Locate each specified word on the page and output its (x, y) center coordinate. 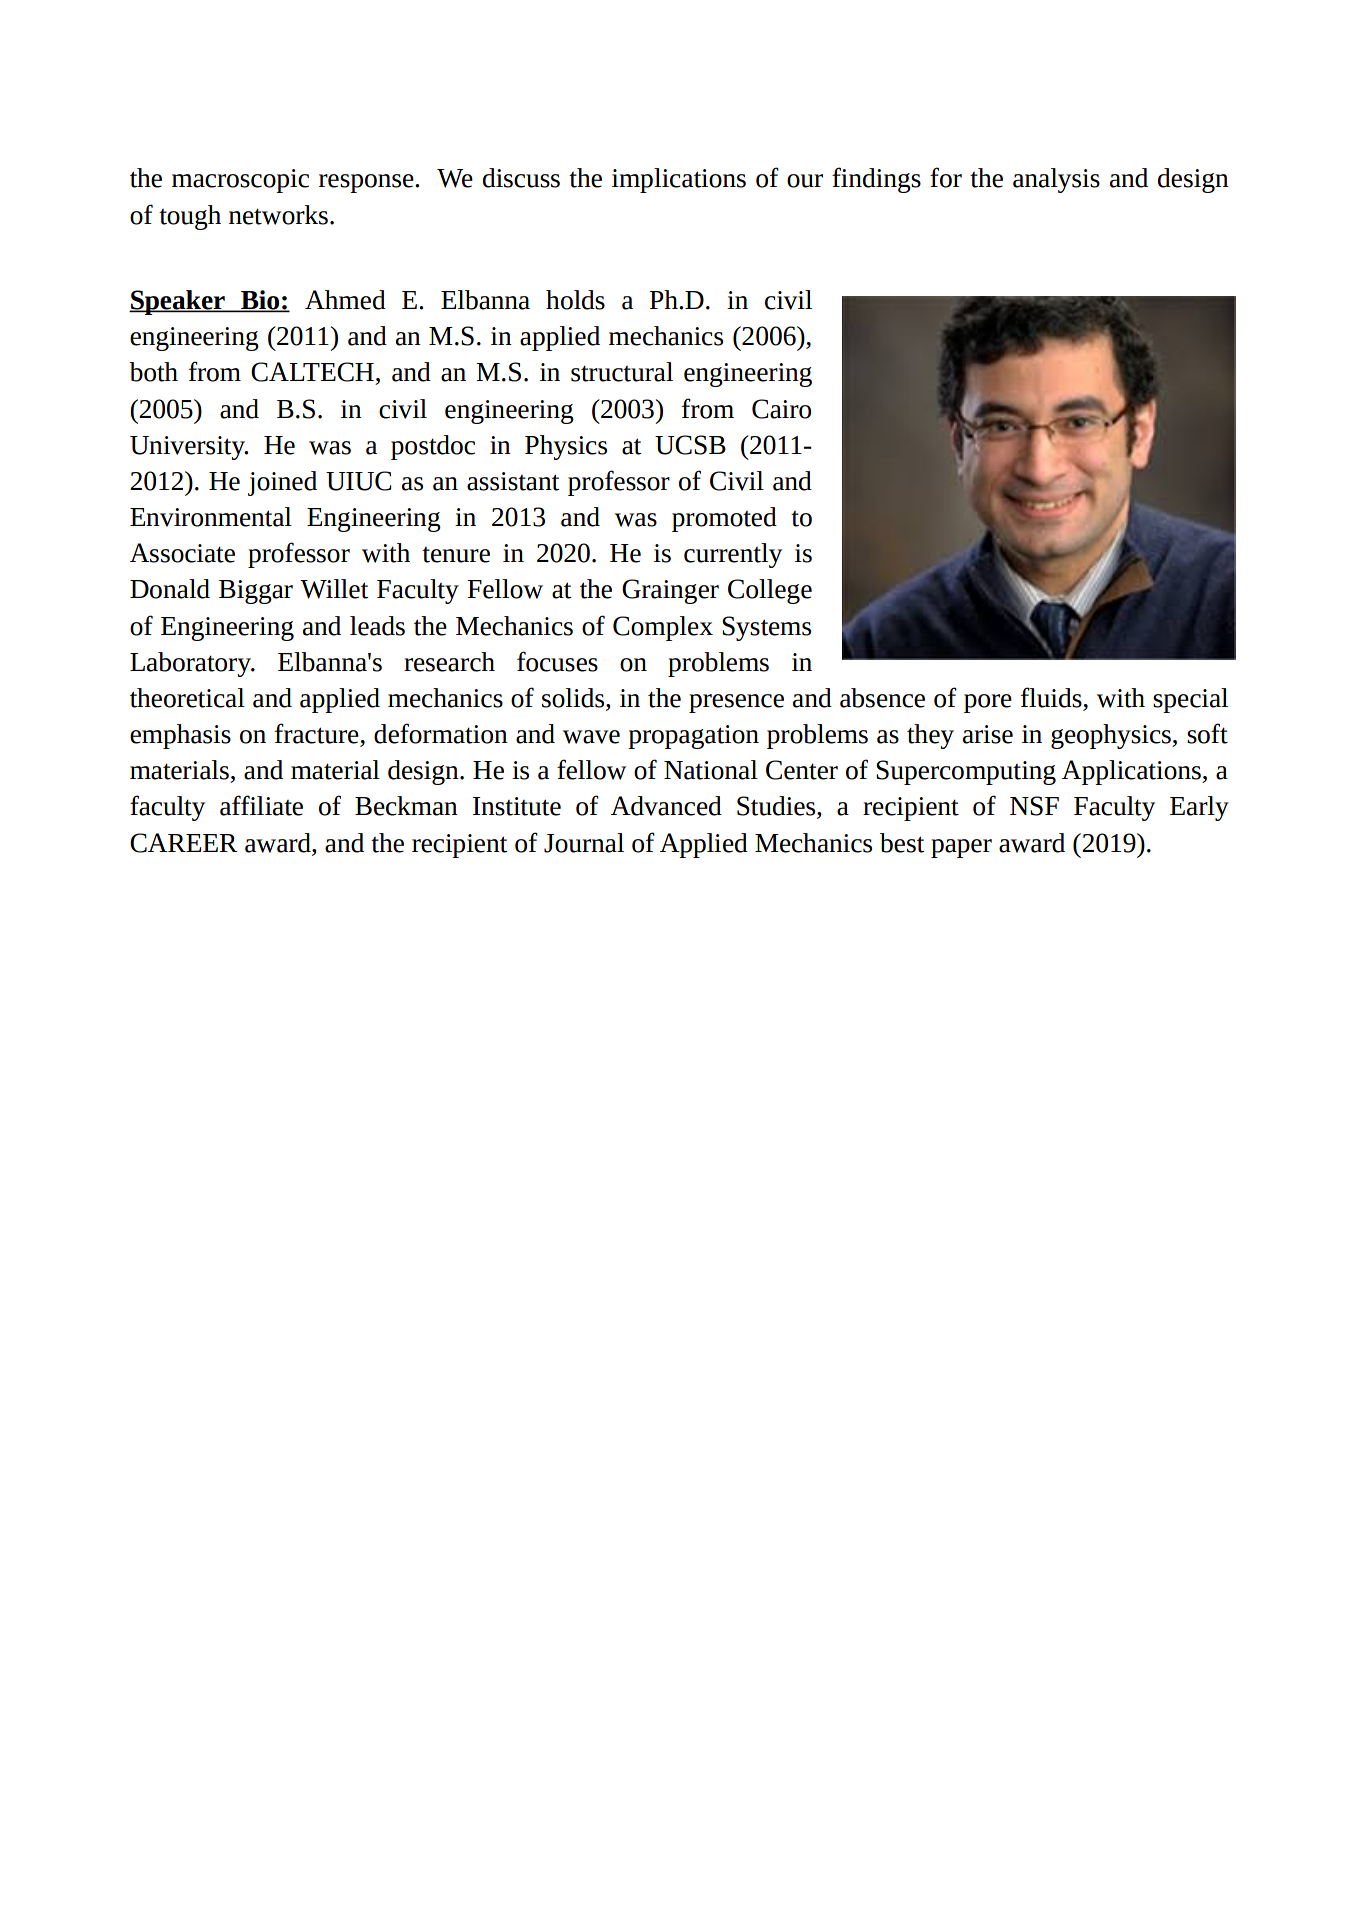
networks (278, 215)
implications (679, 180)
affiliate (261, 805)
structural (622, 372)
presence (736, 703)
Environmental (211, 517)
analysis (1056, 180)
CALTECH (312, 372)
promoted (724, 519)
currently (733, 555)
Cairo (781, 409)
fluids (1052, 698)
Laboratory (192, 664)
